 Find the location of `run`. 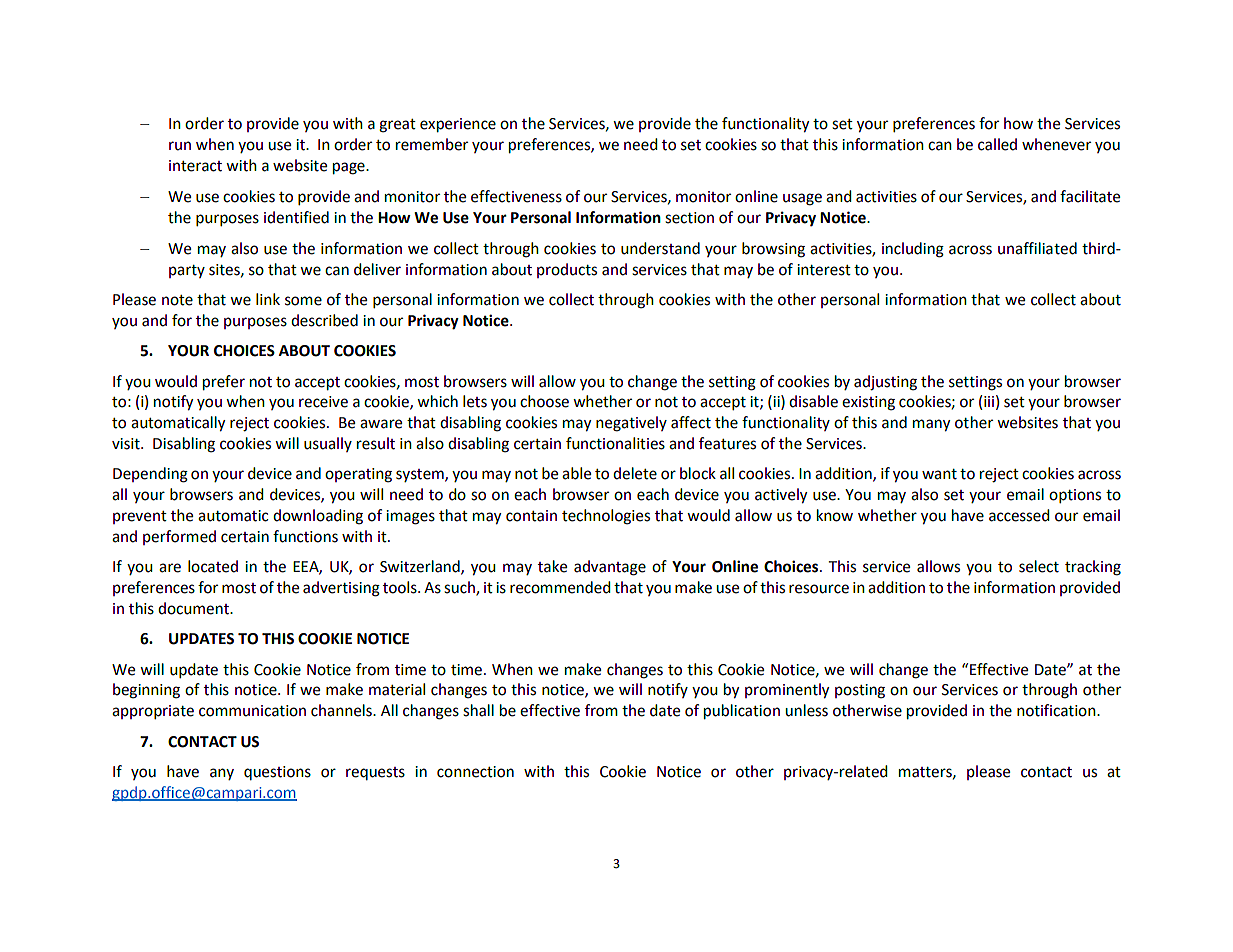

run is located at coordinates (180, 146).
